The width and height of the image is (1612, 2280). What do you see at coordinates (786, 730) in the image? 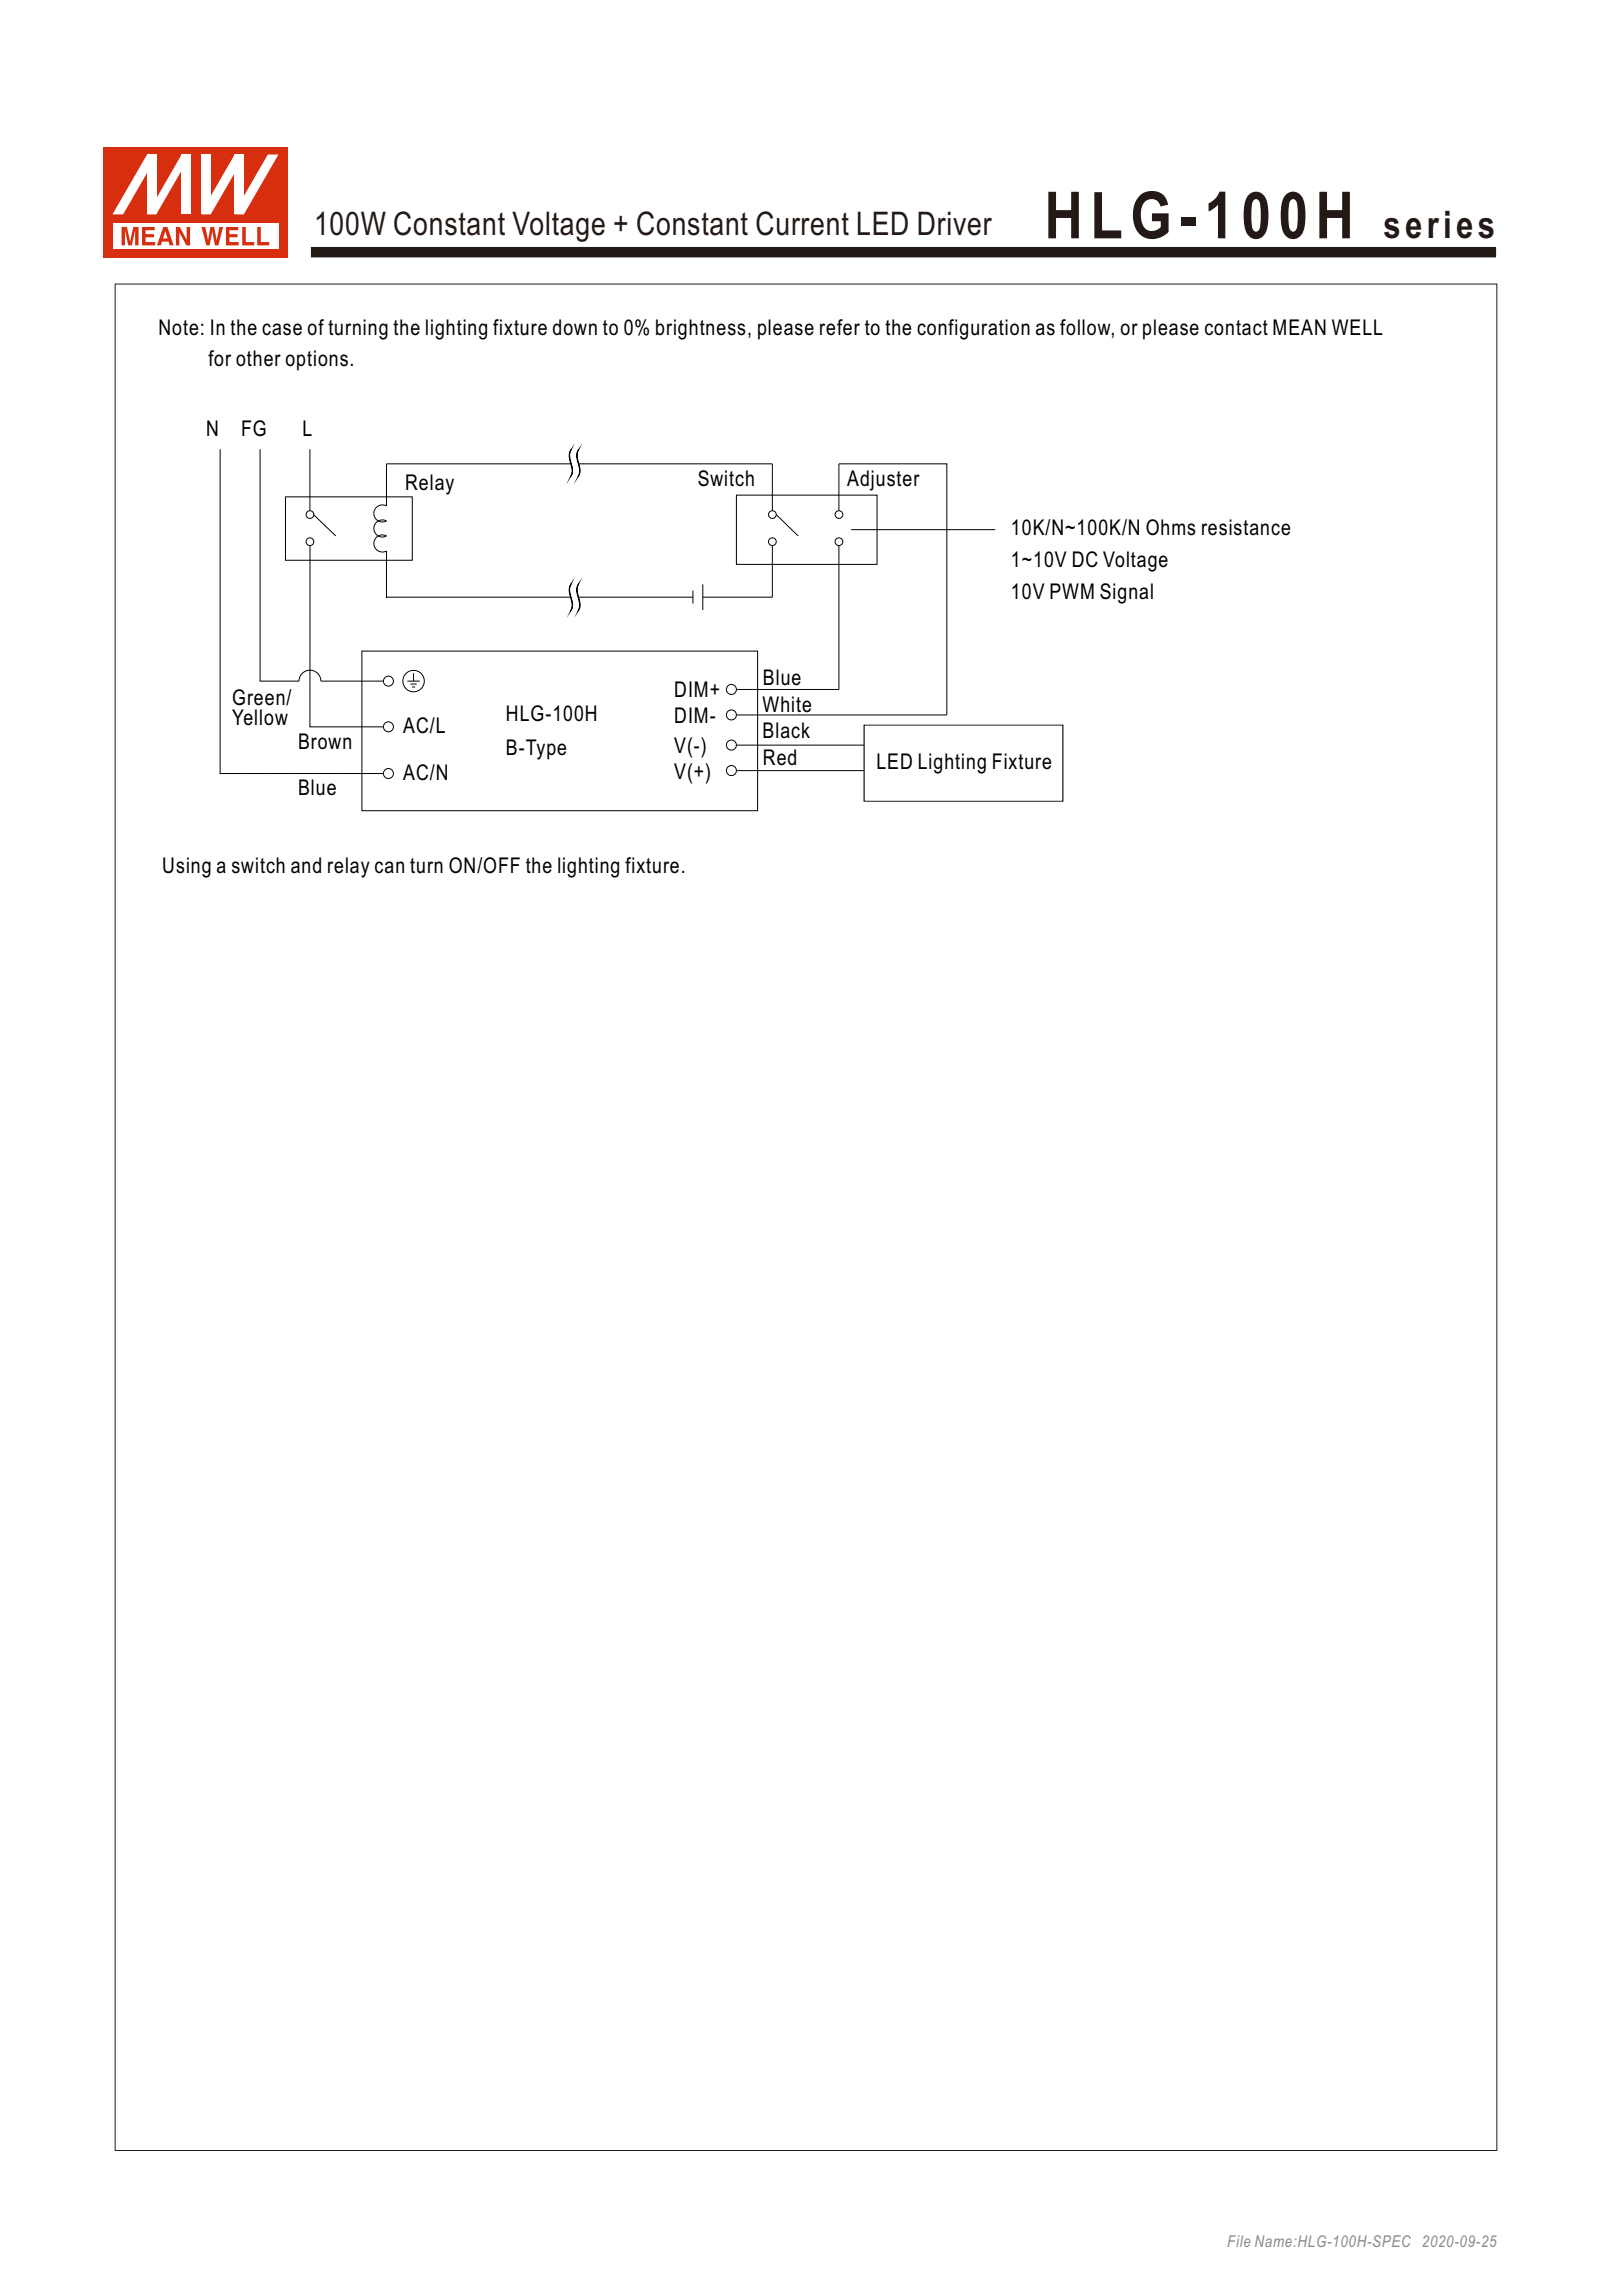
I see `Black` at bounding box center [786, 730].
